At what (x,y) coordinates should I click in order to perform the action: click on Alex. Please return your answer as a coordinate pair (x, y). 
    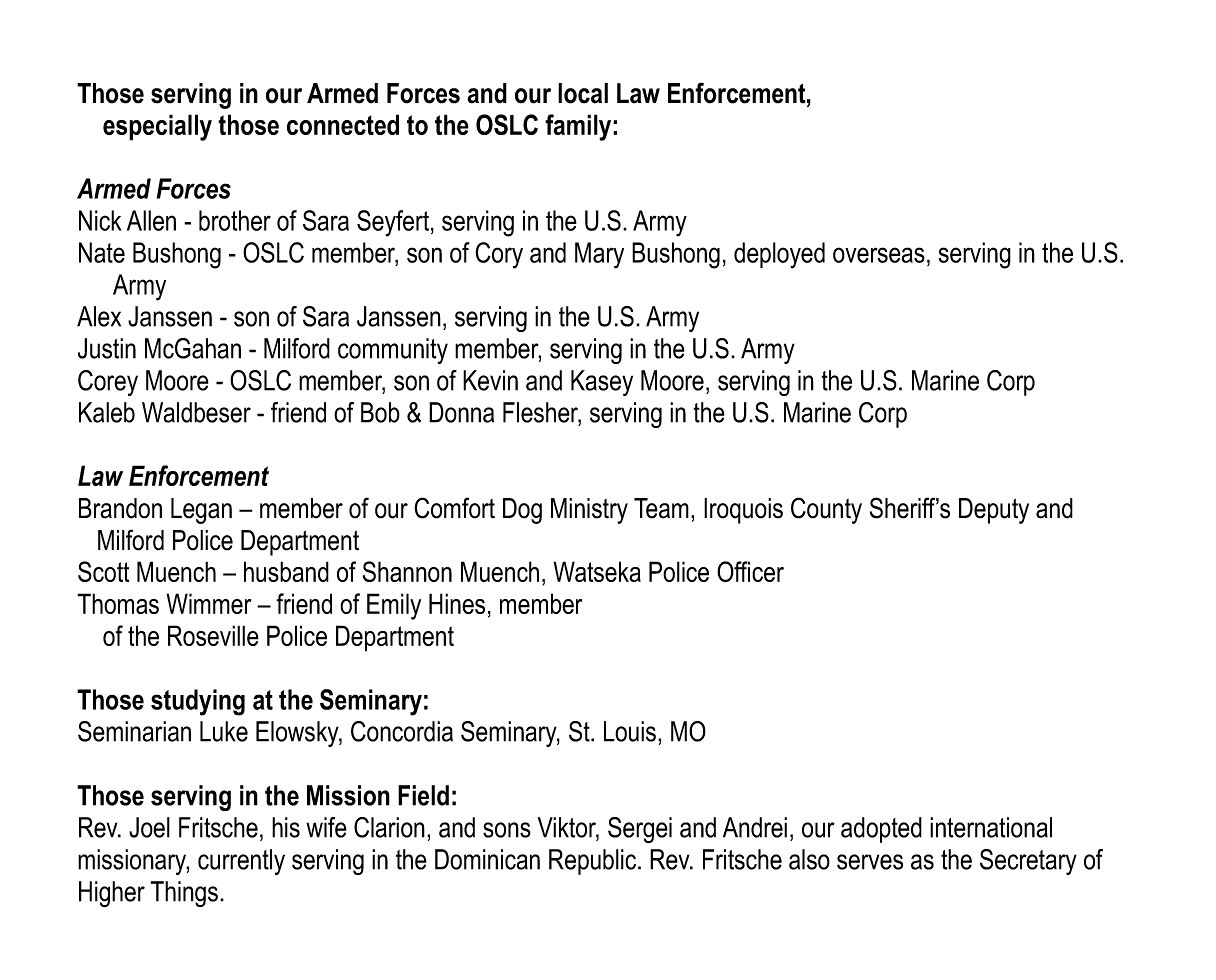
    Looking at the image, I should click on (99, 316).
